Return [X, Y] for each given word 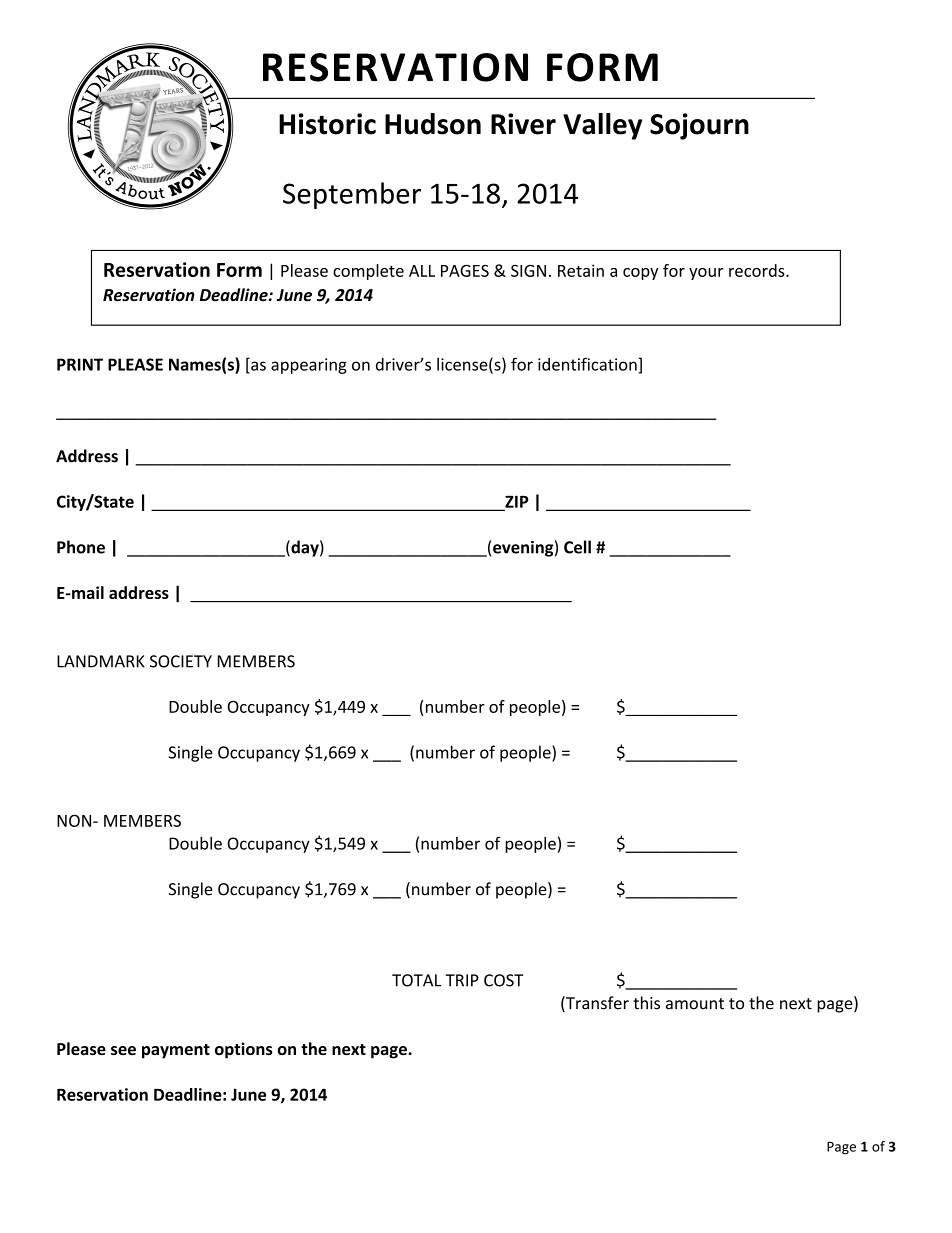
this [646, 1003]
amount [695, 1004]
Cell [577, 547]
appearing [309, 366]
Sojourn [699, 126]
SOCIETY [181, 661]
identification [588, 364]
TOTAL [416, 980]
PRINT [80, 364]
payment [176, 1051]
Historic [327, 124]
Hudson [433, 124]
